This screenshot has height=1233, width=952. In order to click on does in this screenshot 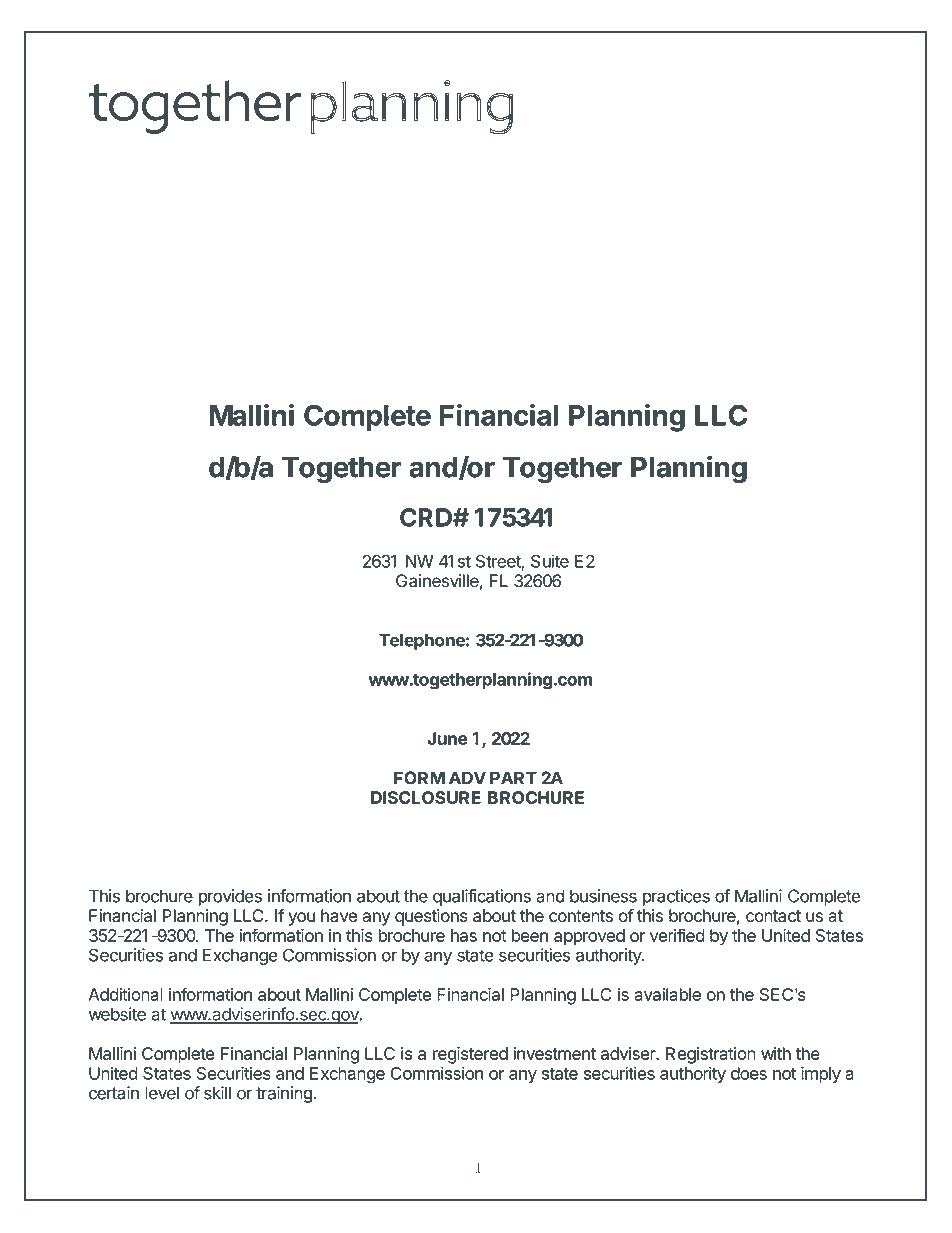, I will do `click(749, 1073)`.
